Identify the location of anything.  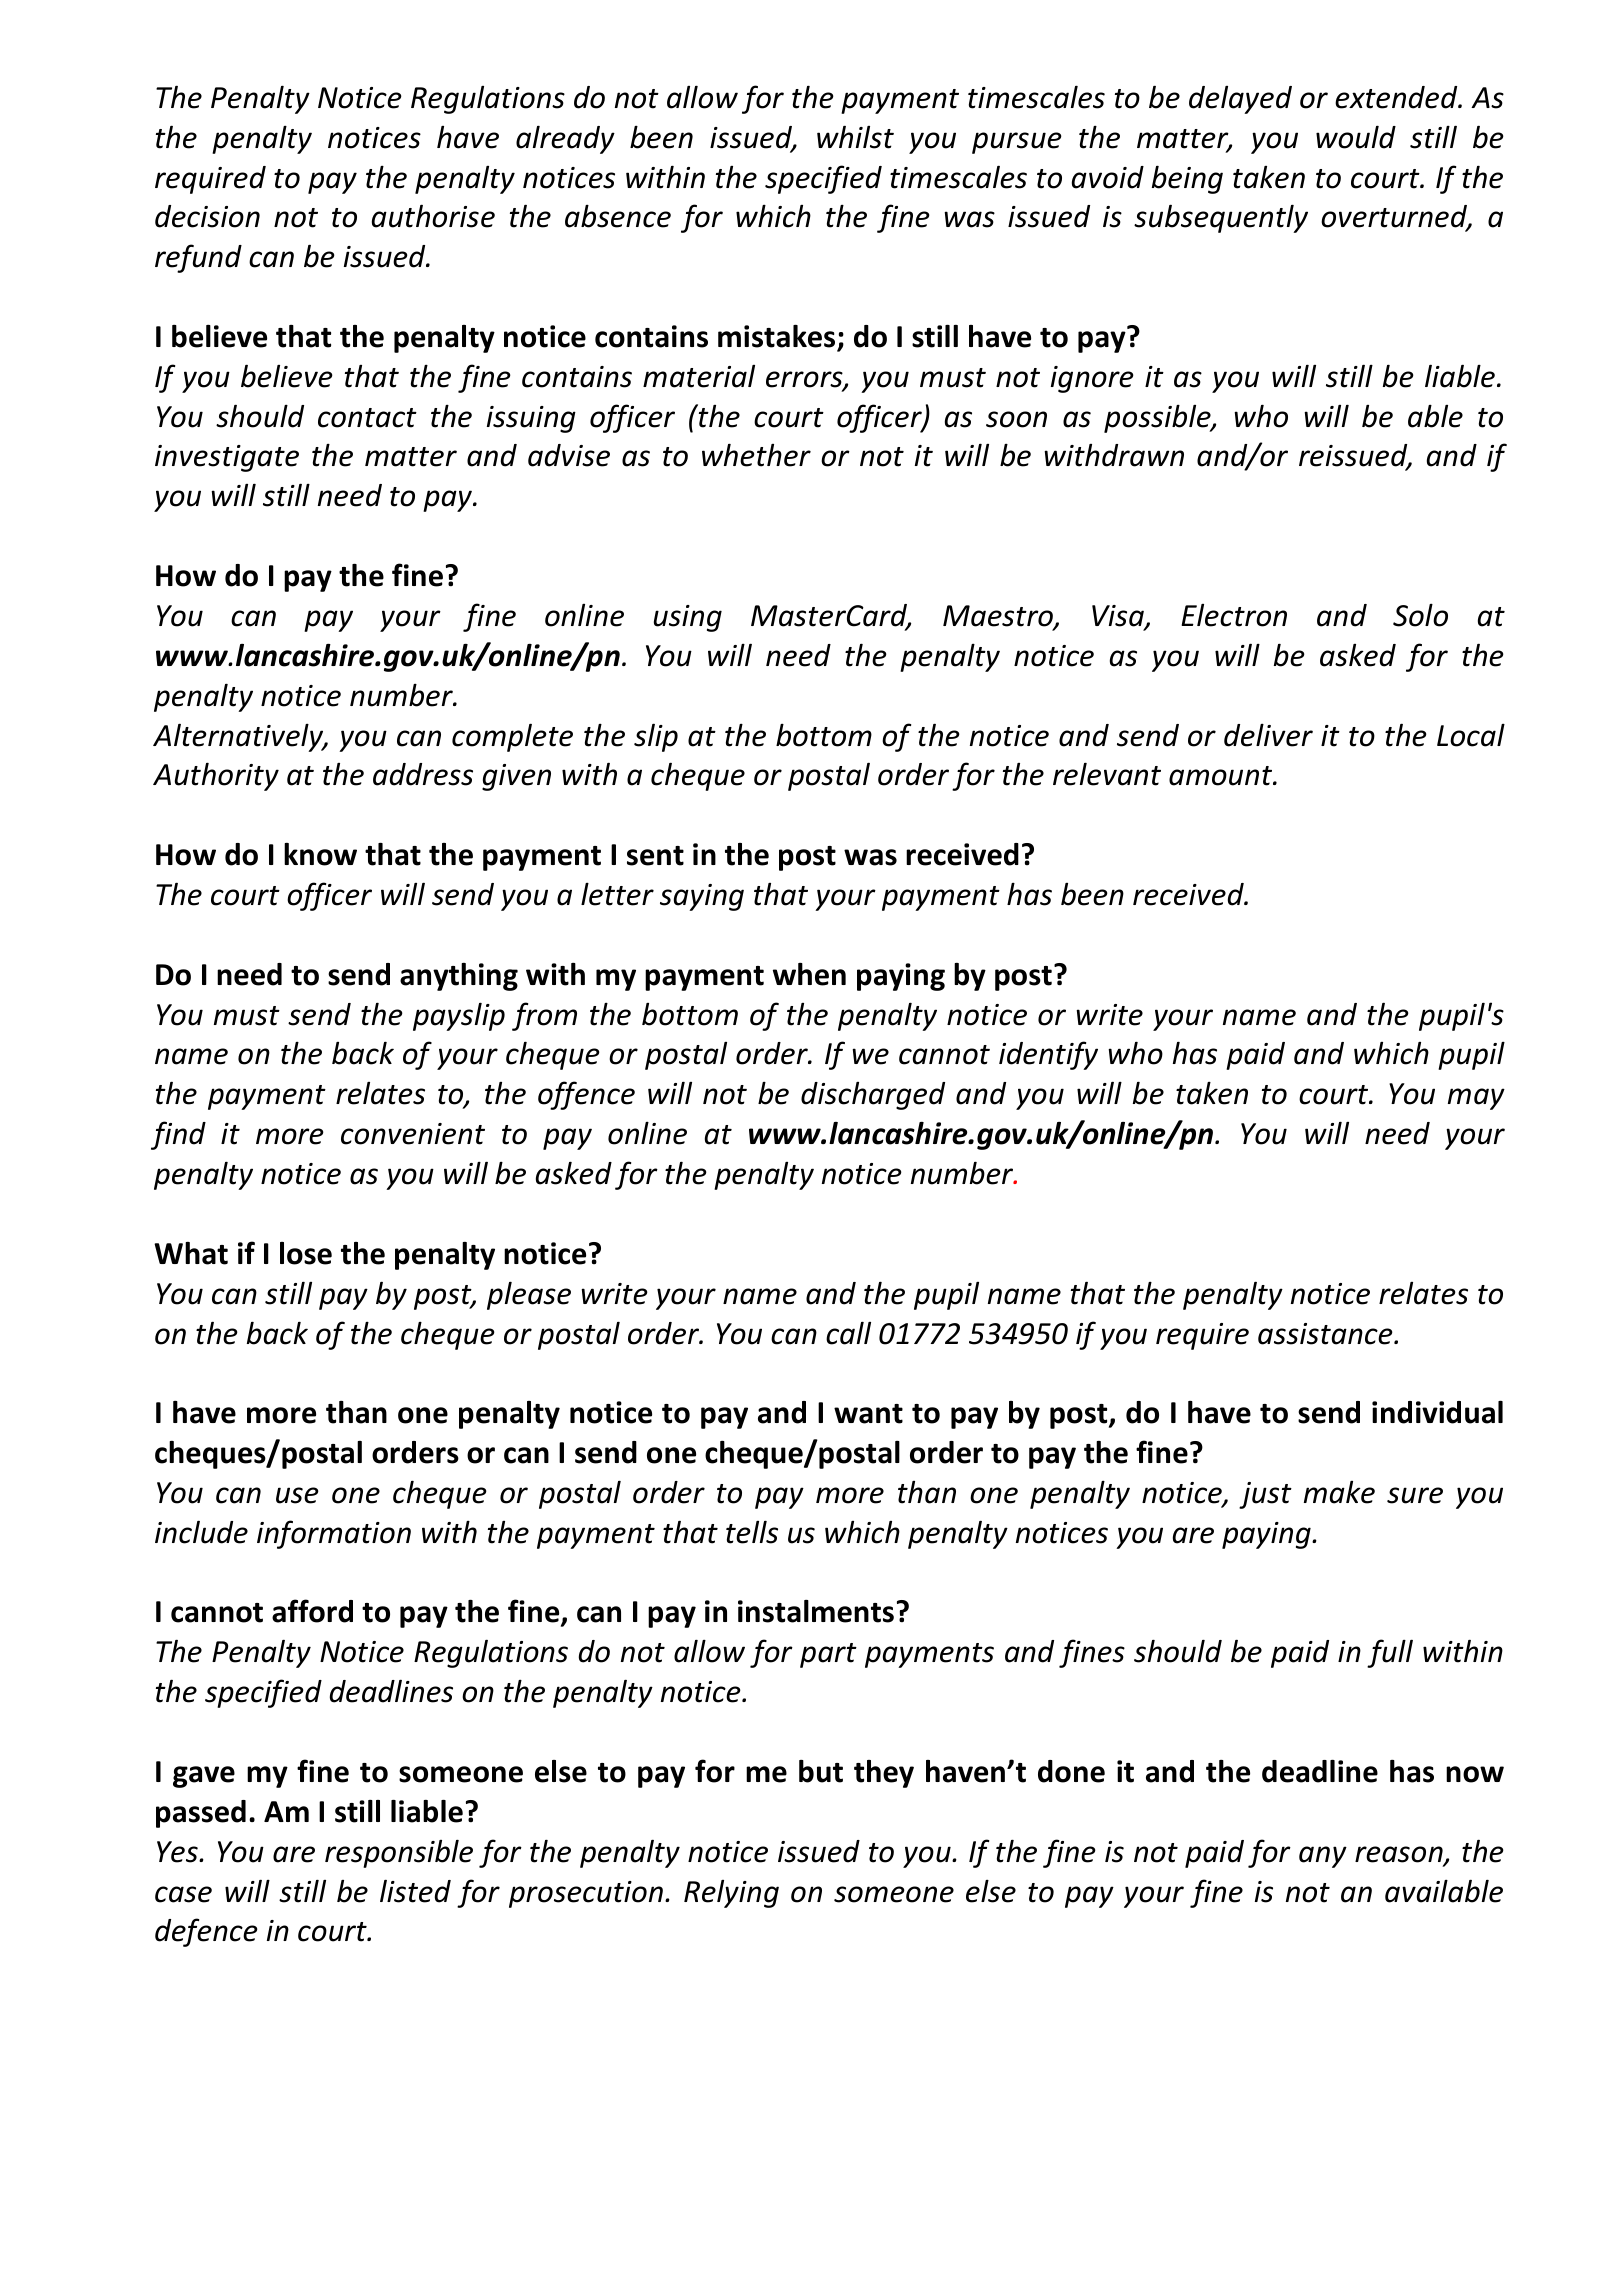
(459, 977).
